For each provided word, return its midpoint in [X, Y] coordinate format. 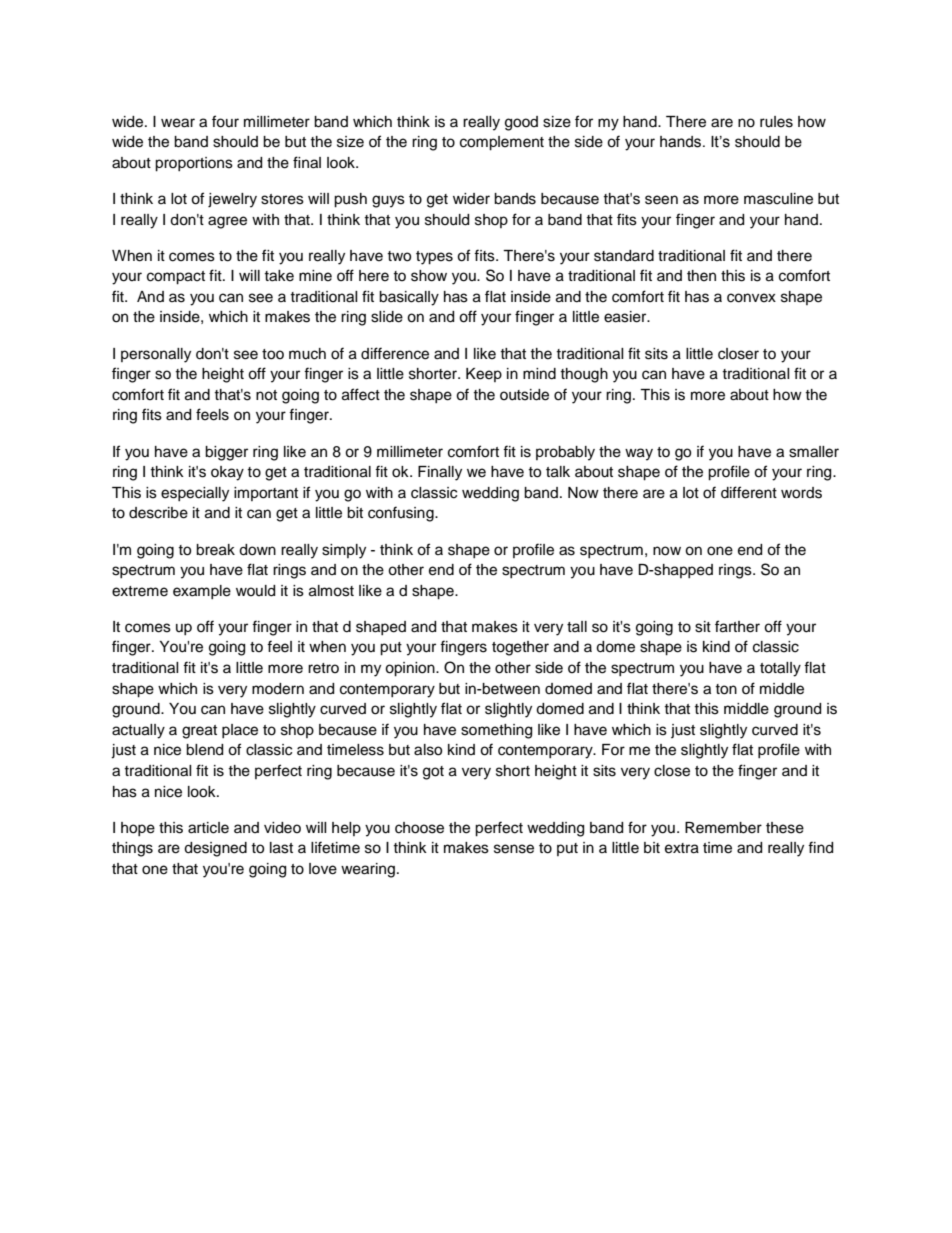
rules [776, 122]
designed [215, 849]
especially [195, 494]
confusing [402, 514]
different [749, 492]
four [225, 121]
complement [502, 143]
